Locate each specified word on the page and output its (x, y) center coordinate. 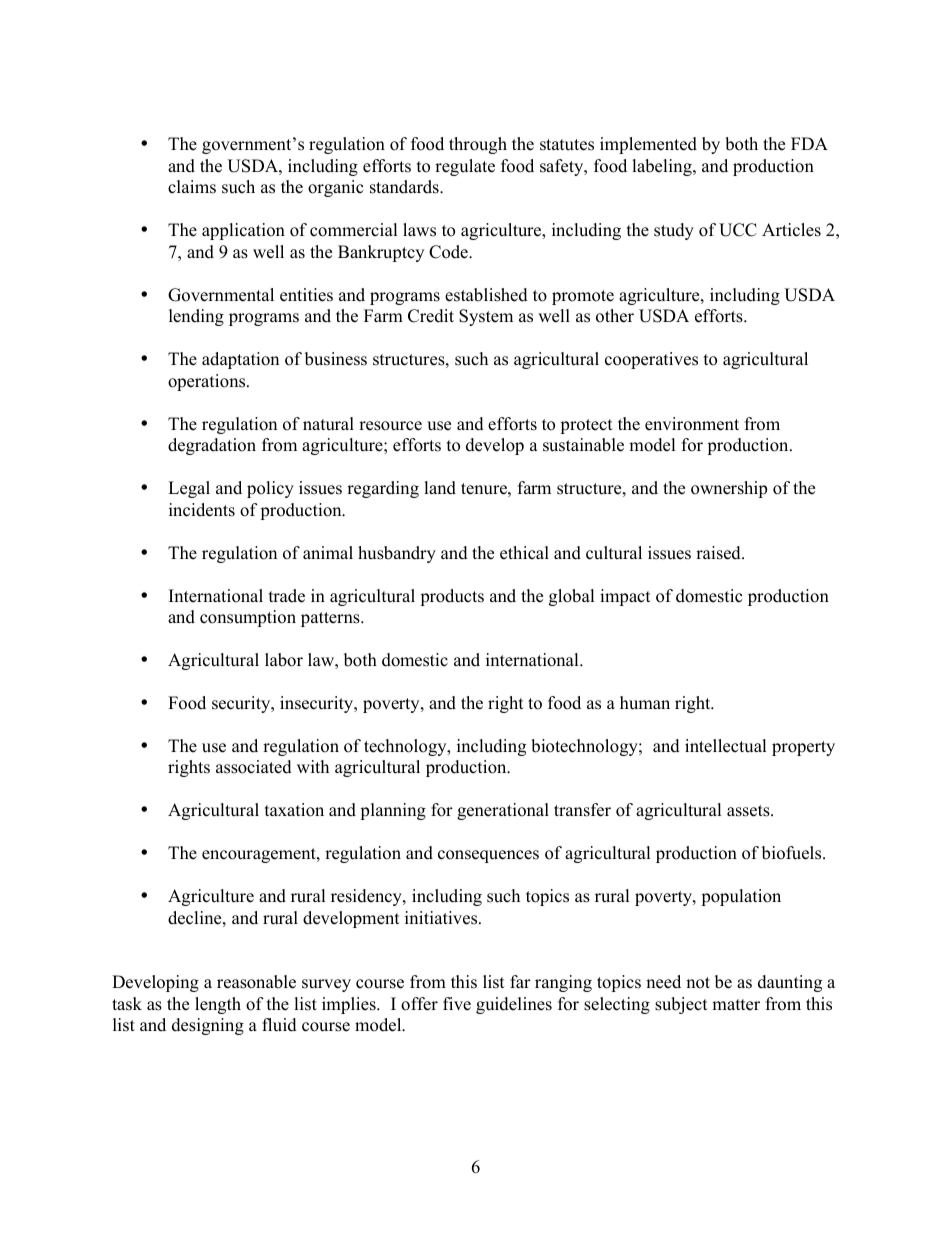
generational (503, 811)
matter (736, 1005)
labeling (663, 167)
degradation (212, 446)
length (218, 1005)
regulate (465, 167)
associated (254, 767)
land (440, 488)
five (457, 1004)
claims (192, 187)
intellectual (726, 746)
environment (692, 424)
